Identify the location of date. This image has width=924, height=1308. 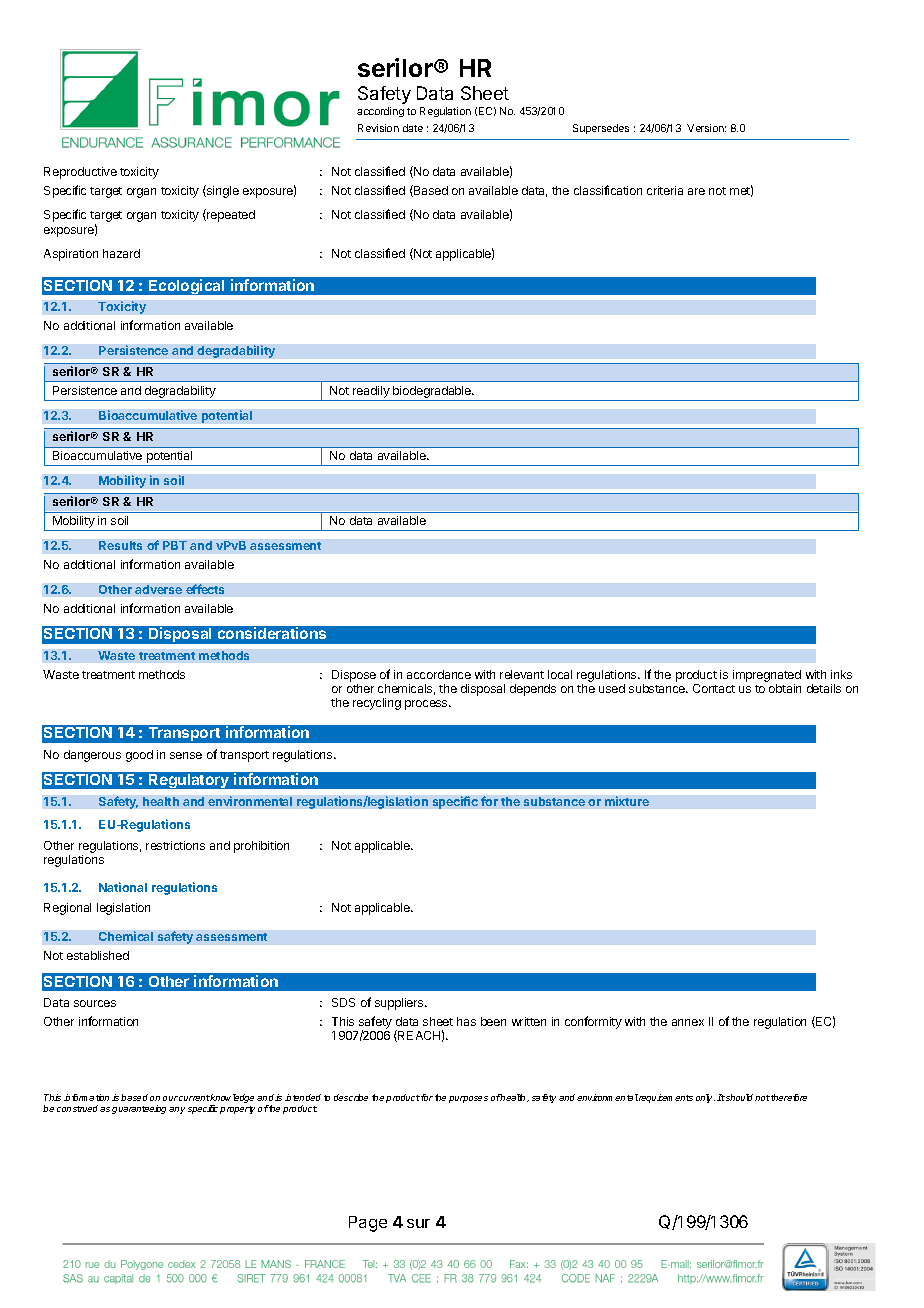
(413, 128).
